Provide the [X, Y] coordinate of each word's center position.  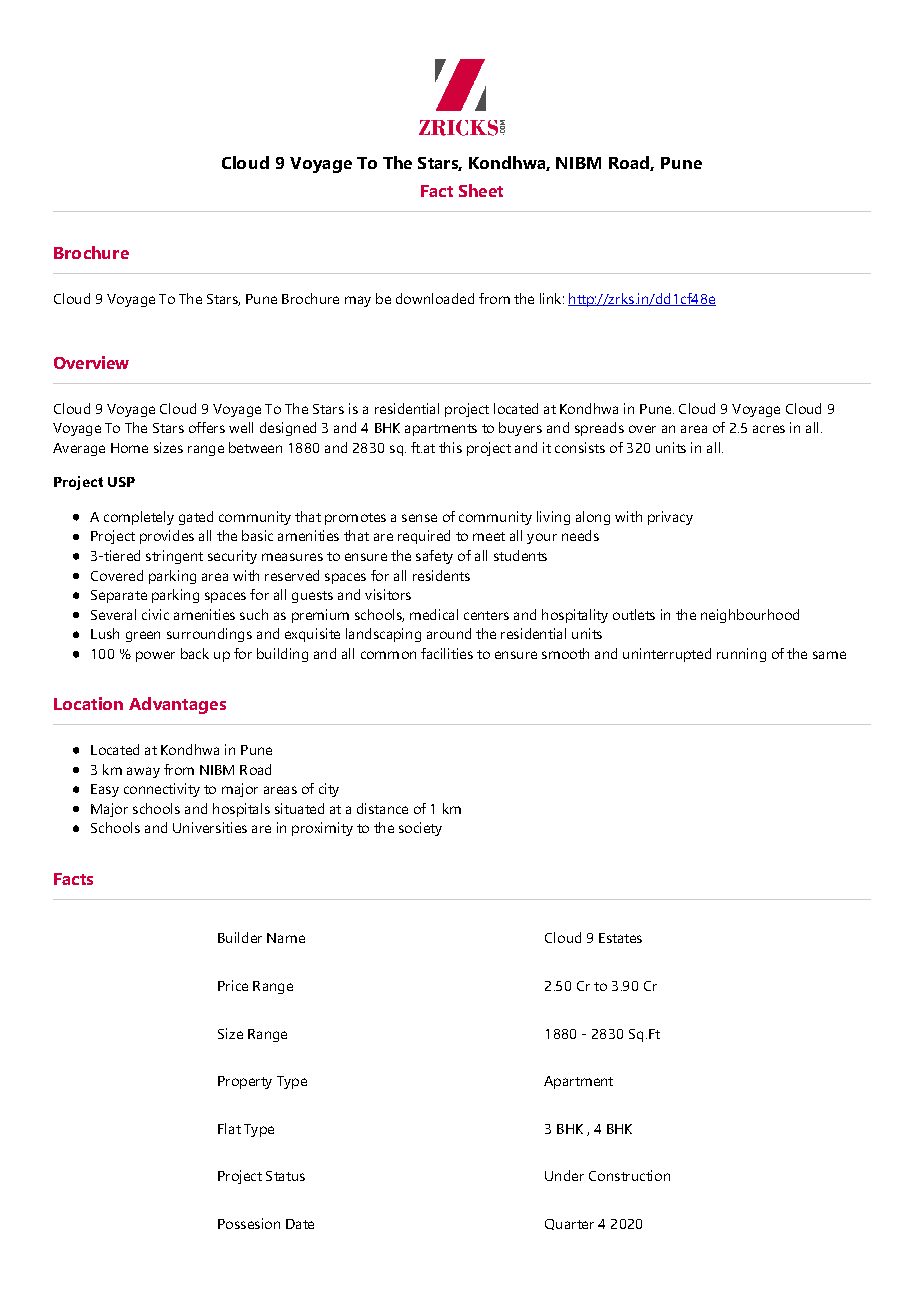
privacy [670, 518]
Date [300, 1224]
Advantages [177, 705]
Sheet [481, 190]
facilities [447, 653]
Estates [620, 938]
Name [286, 938]
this [450, 447]
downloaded [435, 298]
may [358, 301]
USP [121, 482]
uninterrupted [667, 655]
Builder [240, 937]
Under [564, 1175]
